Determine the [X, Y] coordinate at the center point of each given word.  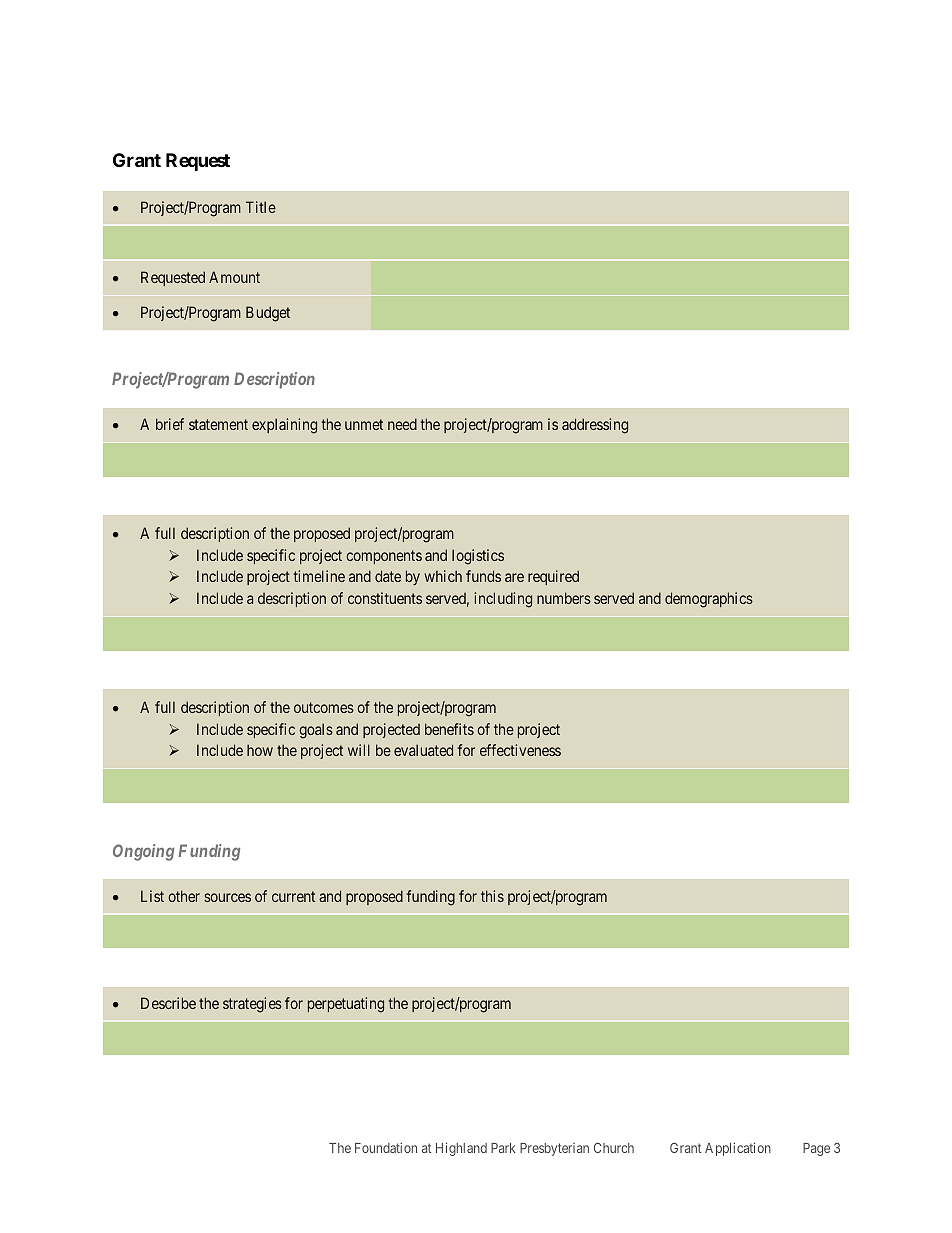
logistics [478, 557]
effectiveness [520, 750]
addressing [595, 426]
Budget [268, 314]
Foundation [386, 1147]
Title [261, 207]
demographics [709, 600]
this [492, 896]
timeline [319, 576]
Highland [461, 1149]
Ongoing [143, 852]
